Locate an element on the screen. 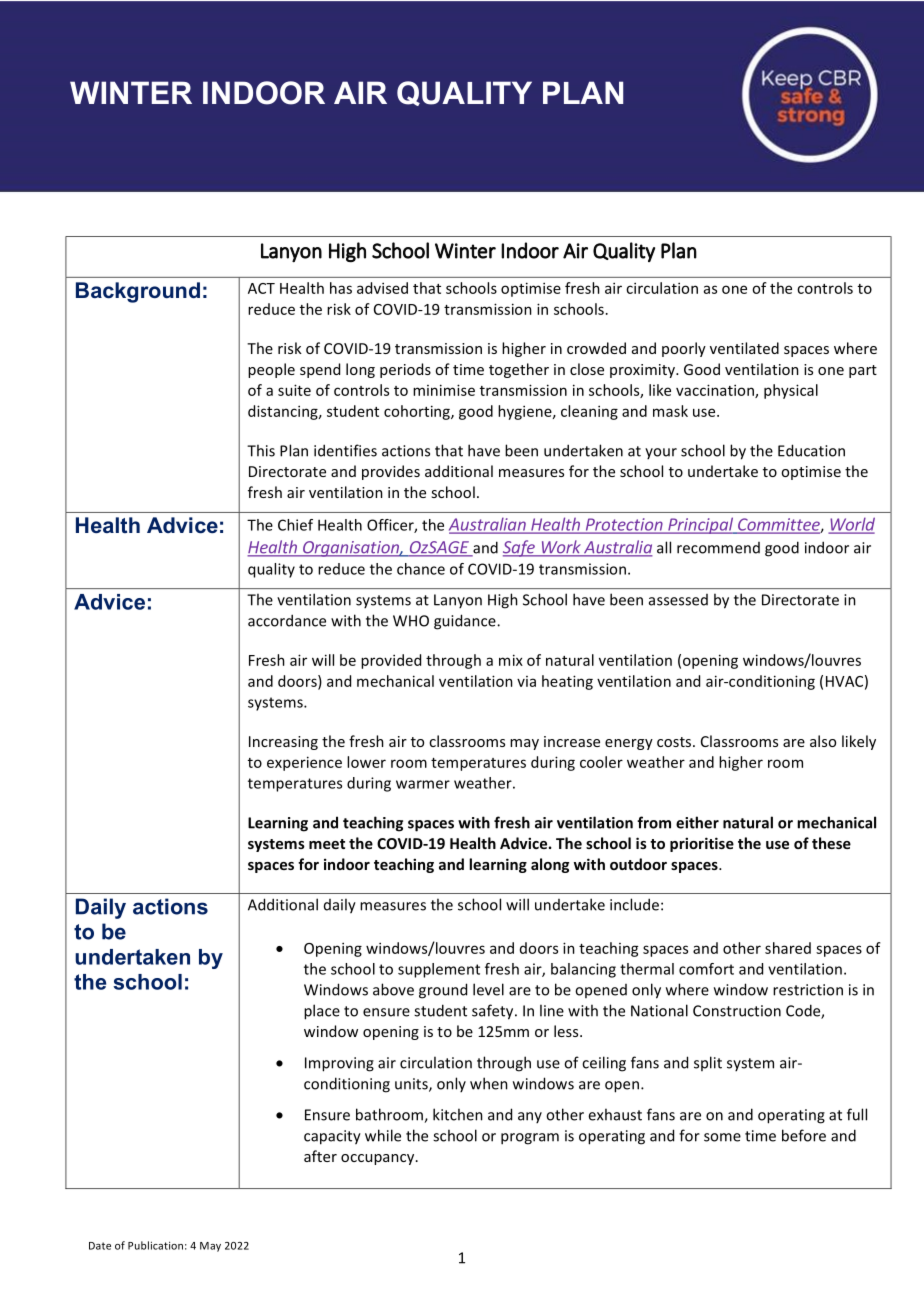 The image size is (924, 1308). assessed is located at coordinates (678, 600).
